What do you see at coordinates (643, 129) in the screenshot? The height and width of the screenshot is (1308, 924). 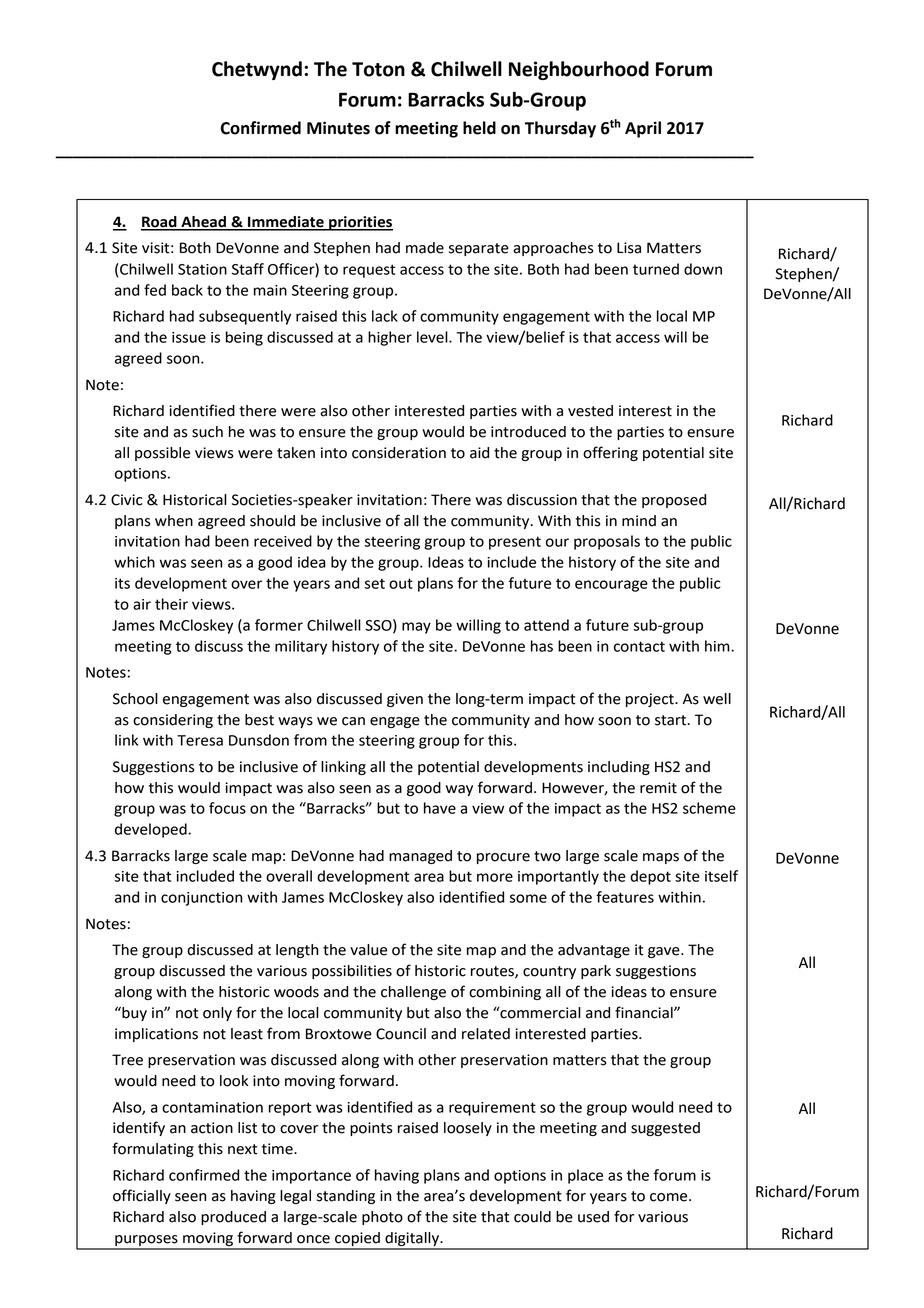 I see `April` at bounding box center [643, 129].
